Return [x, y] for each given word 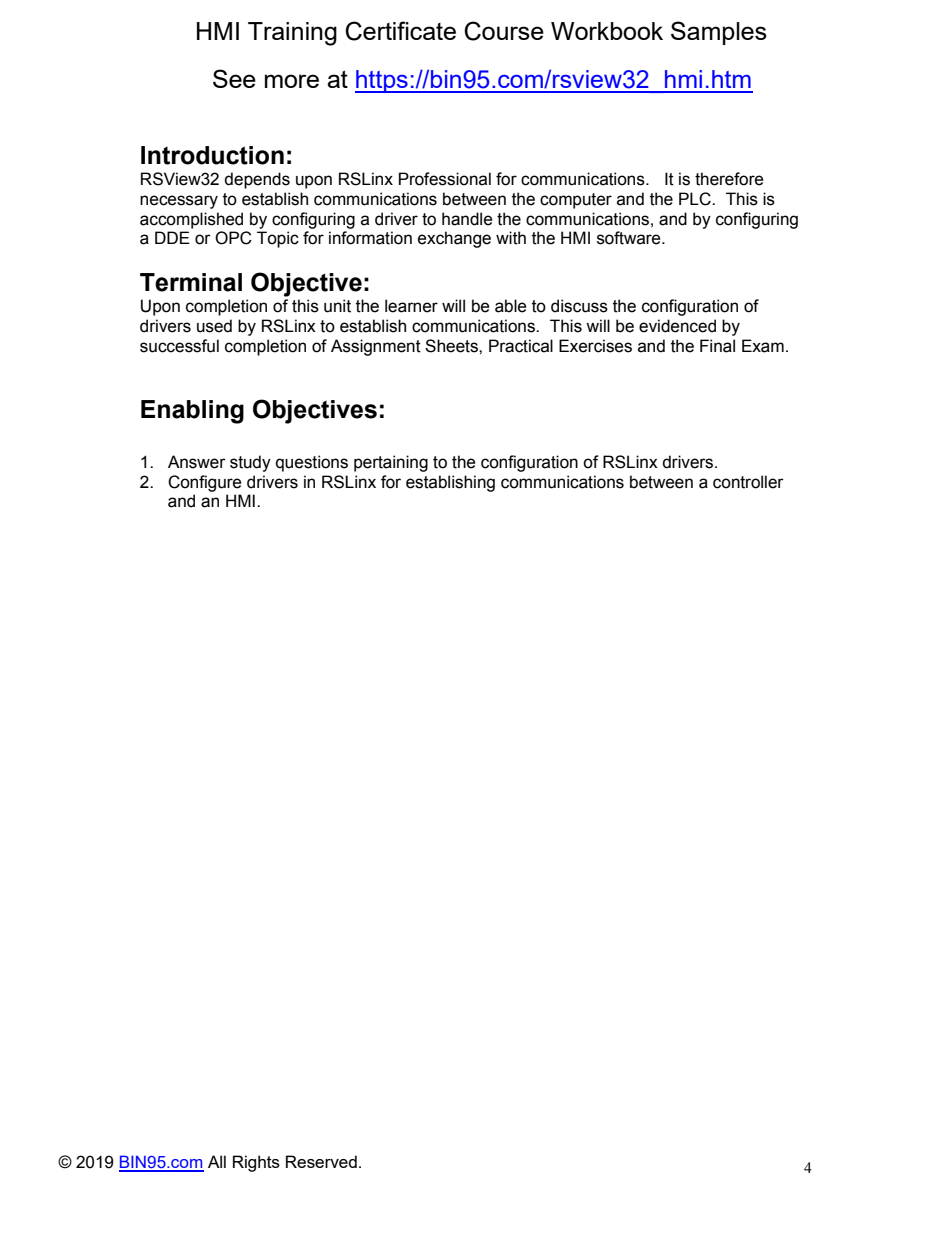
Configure [204, 483]
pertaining [391, 463]
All [217, 1161]
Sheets [452, 346]
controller [748, 482]
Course [504, 31]
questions [312, 463]
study [250, 463]
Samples [719, 33]
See [234, 78]
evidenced [677, 326]
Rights [256, 1163]
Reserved [321, 1161]
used [214, 326]
